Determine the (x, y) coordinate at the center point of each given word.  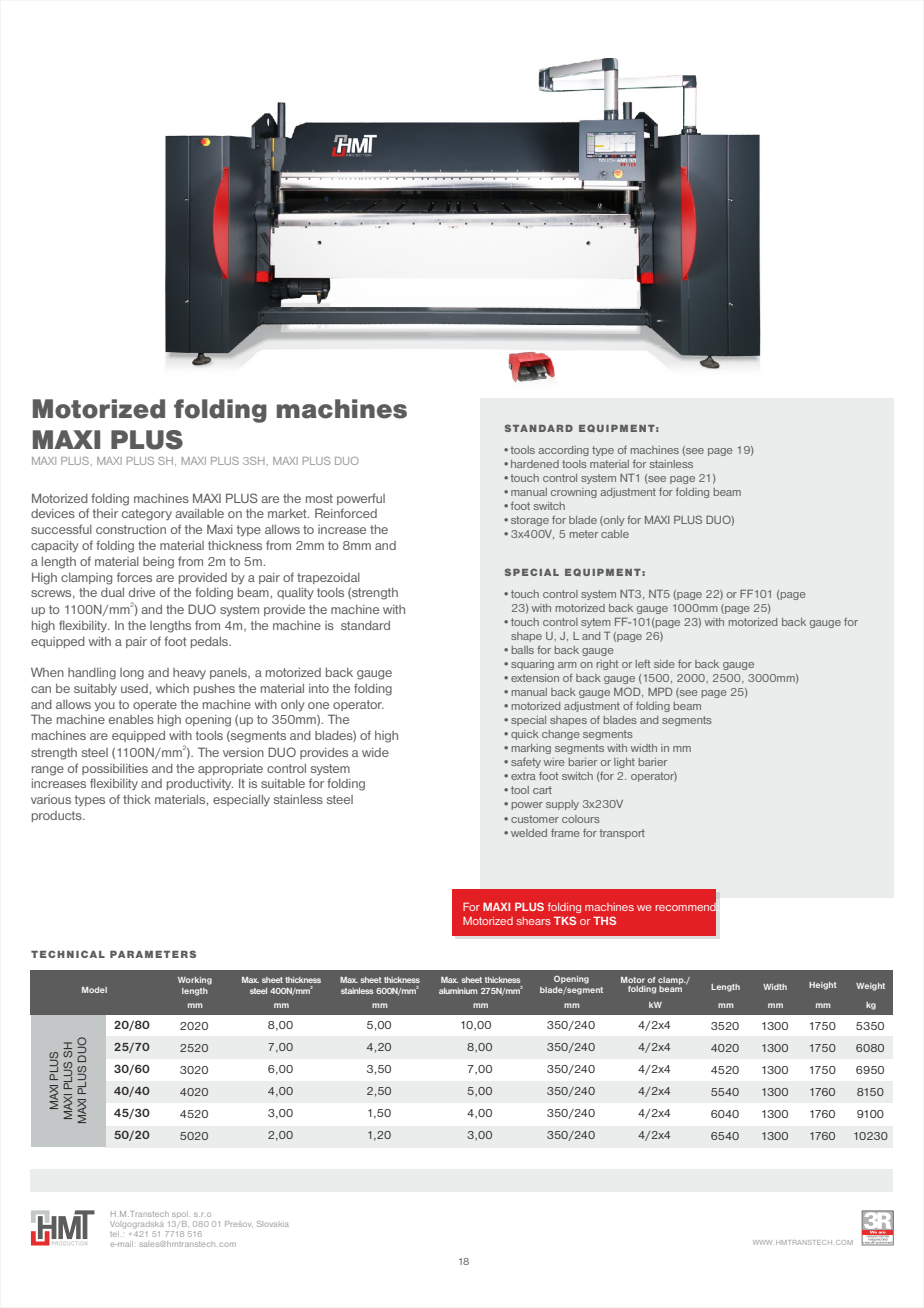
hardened (535, 464)
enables (131, 719)
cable (615, 534)
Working (195, 981)
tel (114, 1234)
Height (823, 986)
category (147, 515)
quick (525, 735)
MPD (660, 691)
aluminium (458, 991)
